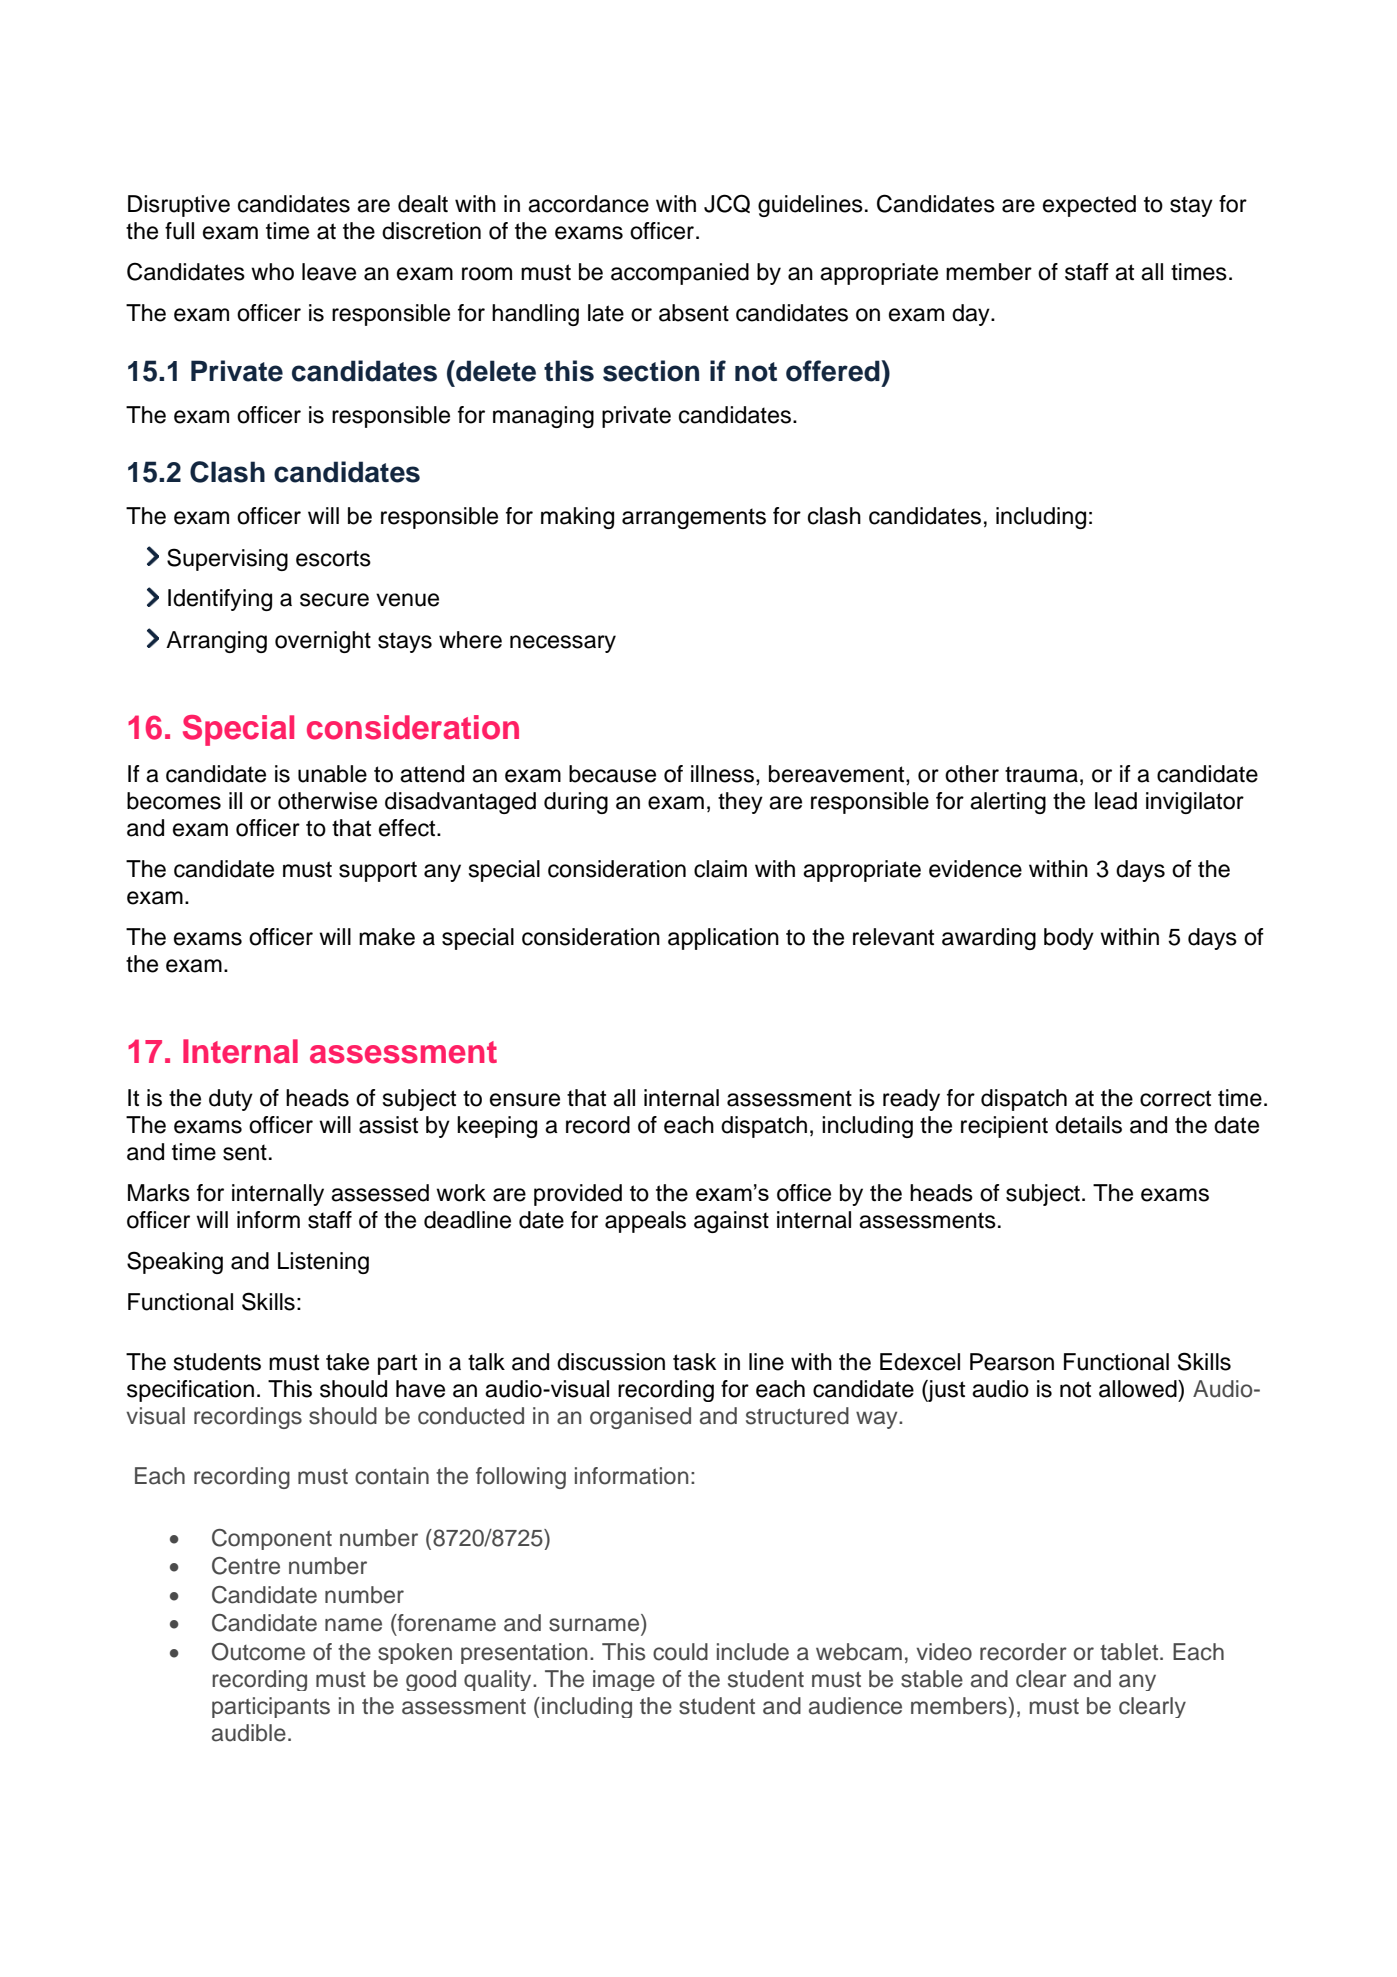  What do you see at coordinates (258, 1652) in the image?
I see `Outcome` at bounding box center [258, 1652].
